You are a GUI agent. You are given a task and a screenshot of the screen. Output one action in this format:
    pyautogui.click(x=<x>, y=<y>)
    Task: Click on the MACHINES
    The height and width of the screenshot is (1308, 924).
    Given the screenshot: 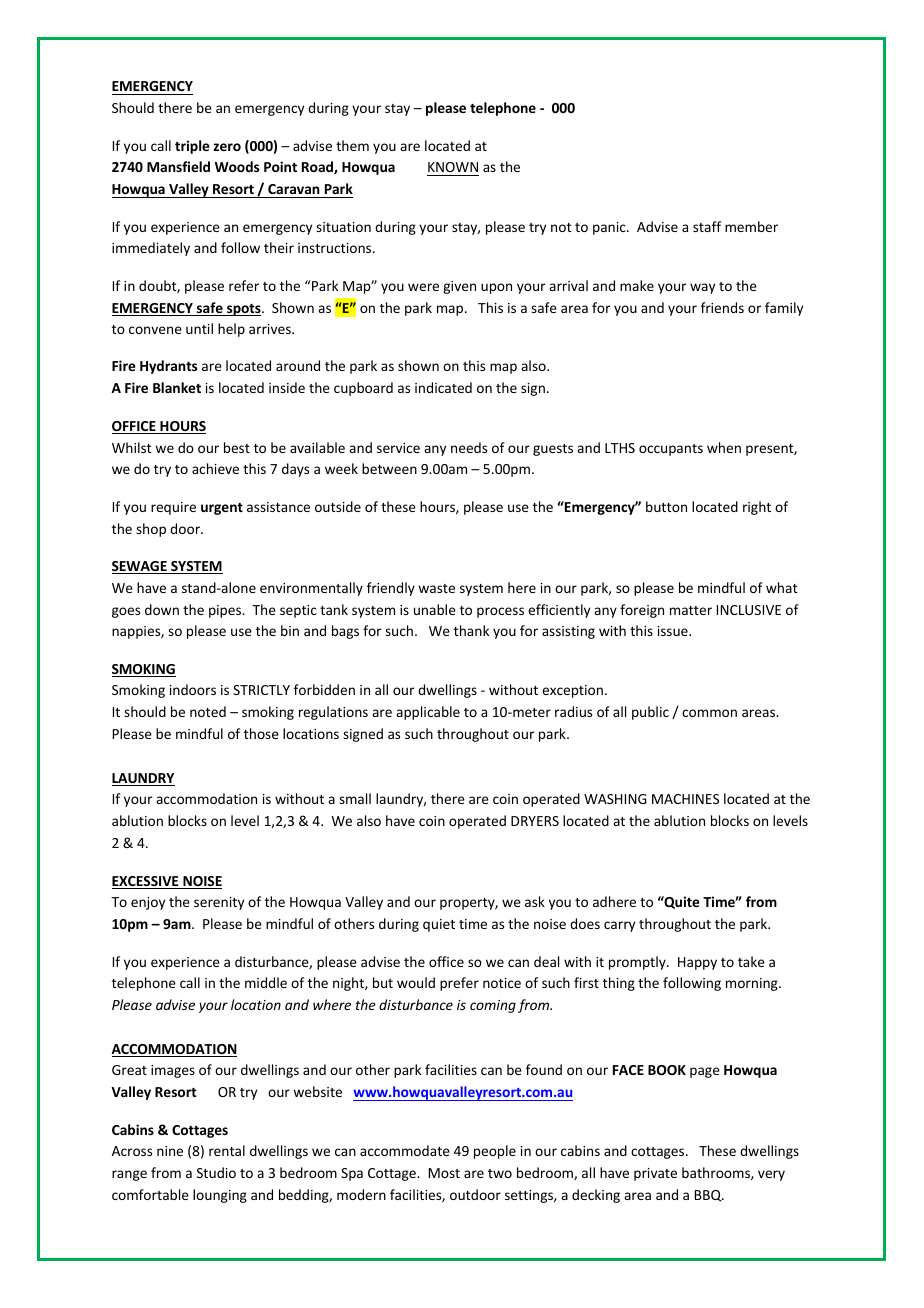 What is the action you would take?
    pyautogui.click(x=685, y=799)
